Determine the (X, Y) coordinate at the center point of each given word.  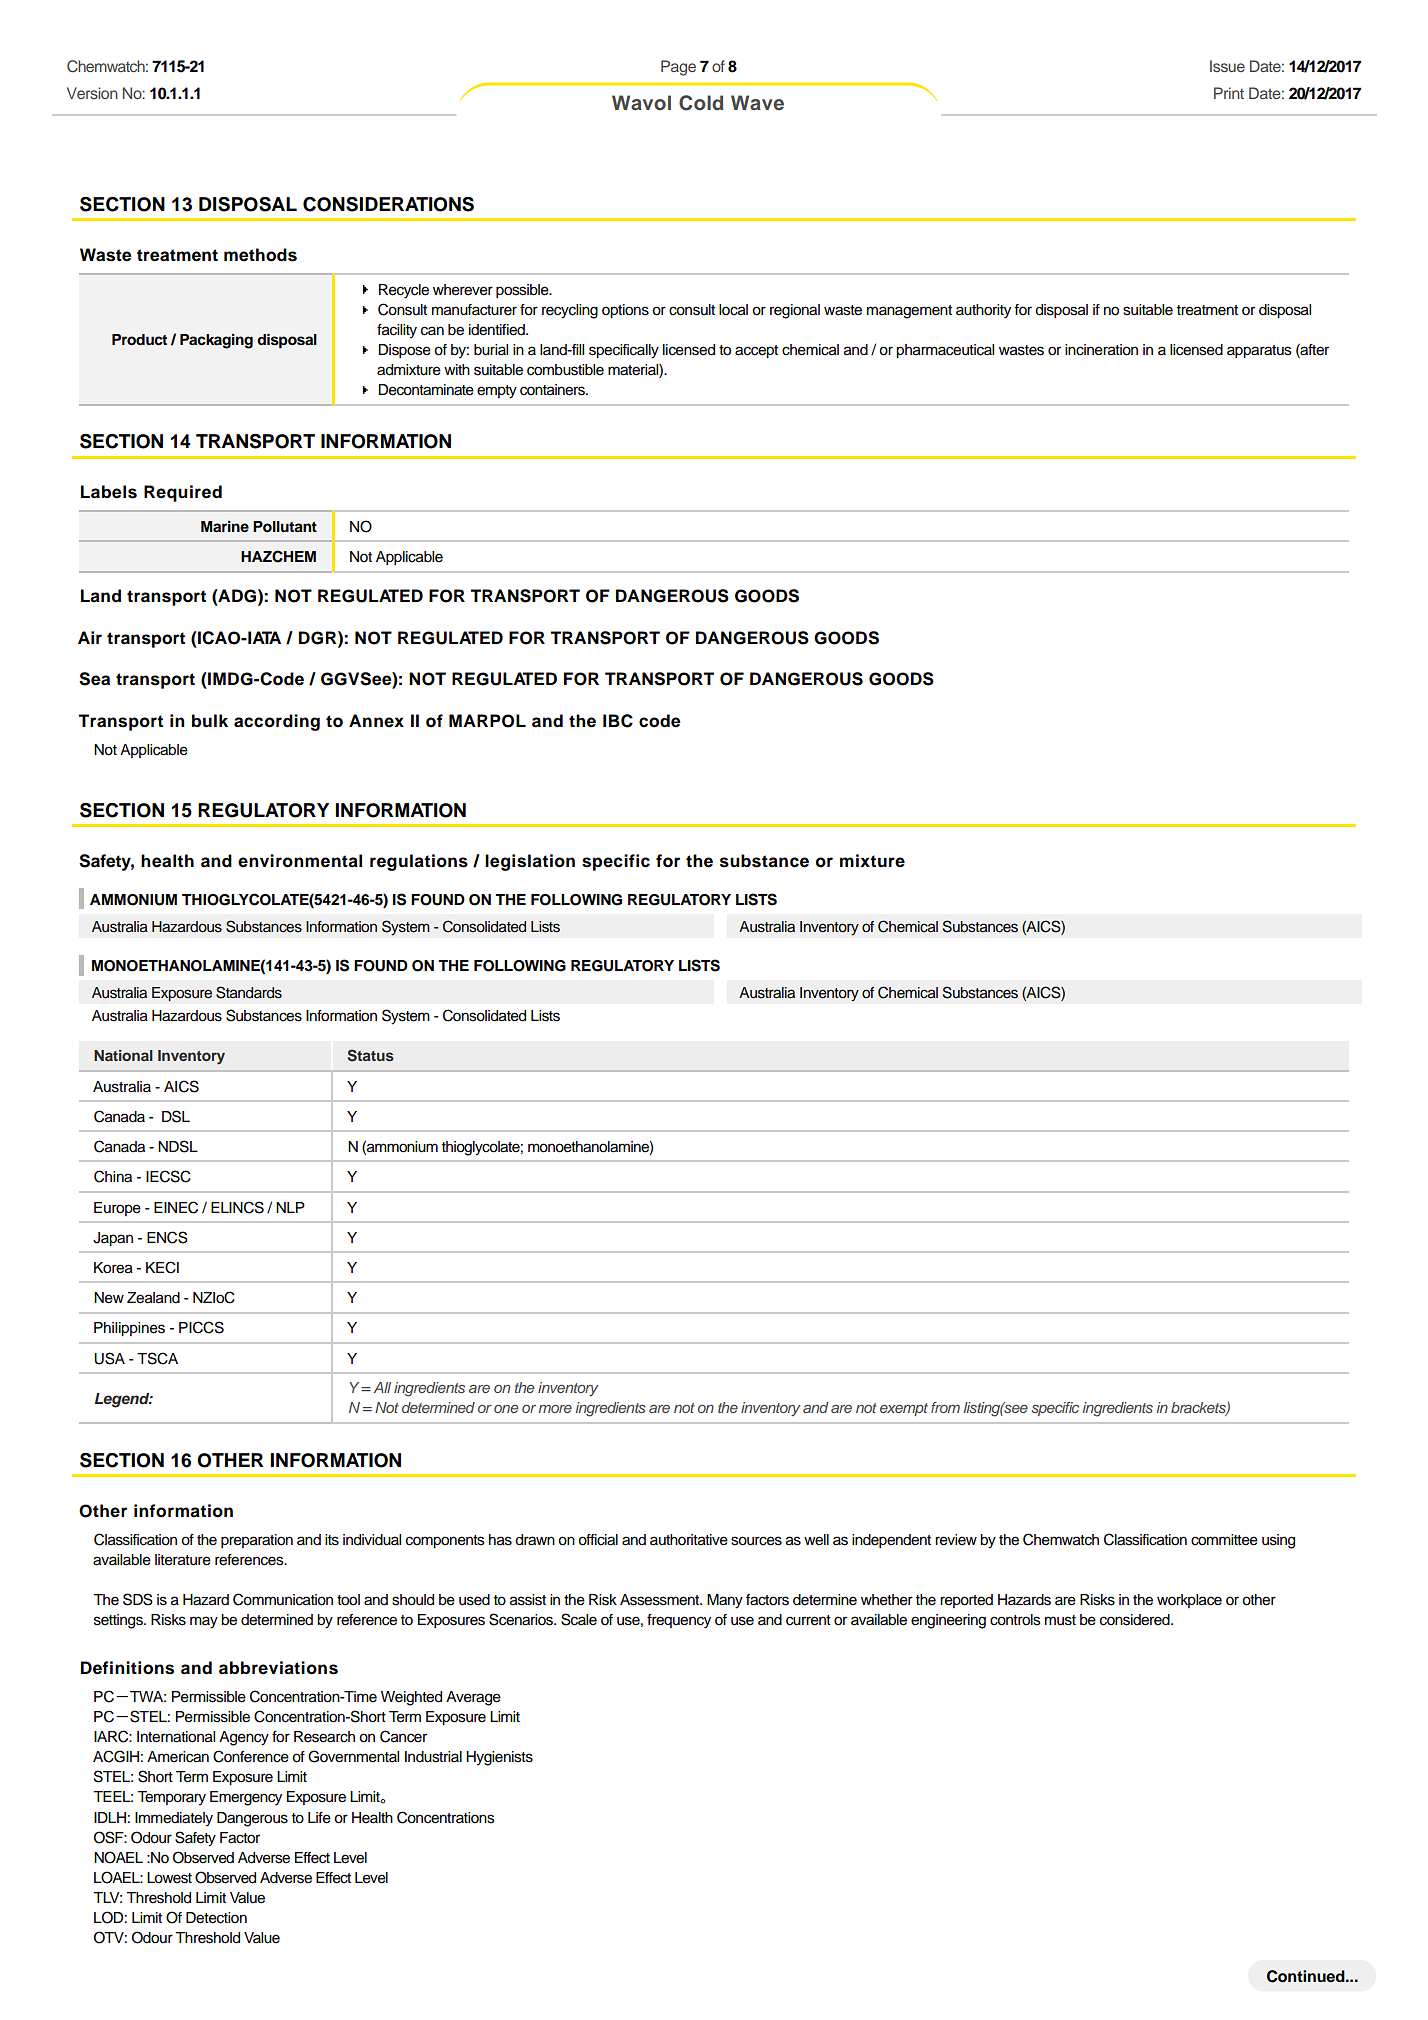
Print (1229, 93)
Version (92, 93)
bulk (210, 720)
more (555, 1409)
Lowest (169, 1878)
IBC (618, 721)
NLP (290, 1207)
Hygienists (499, 1758)
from (945, 1407)
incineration (1101, 350)
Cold (701, 103)
